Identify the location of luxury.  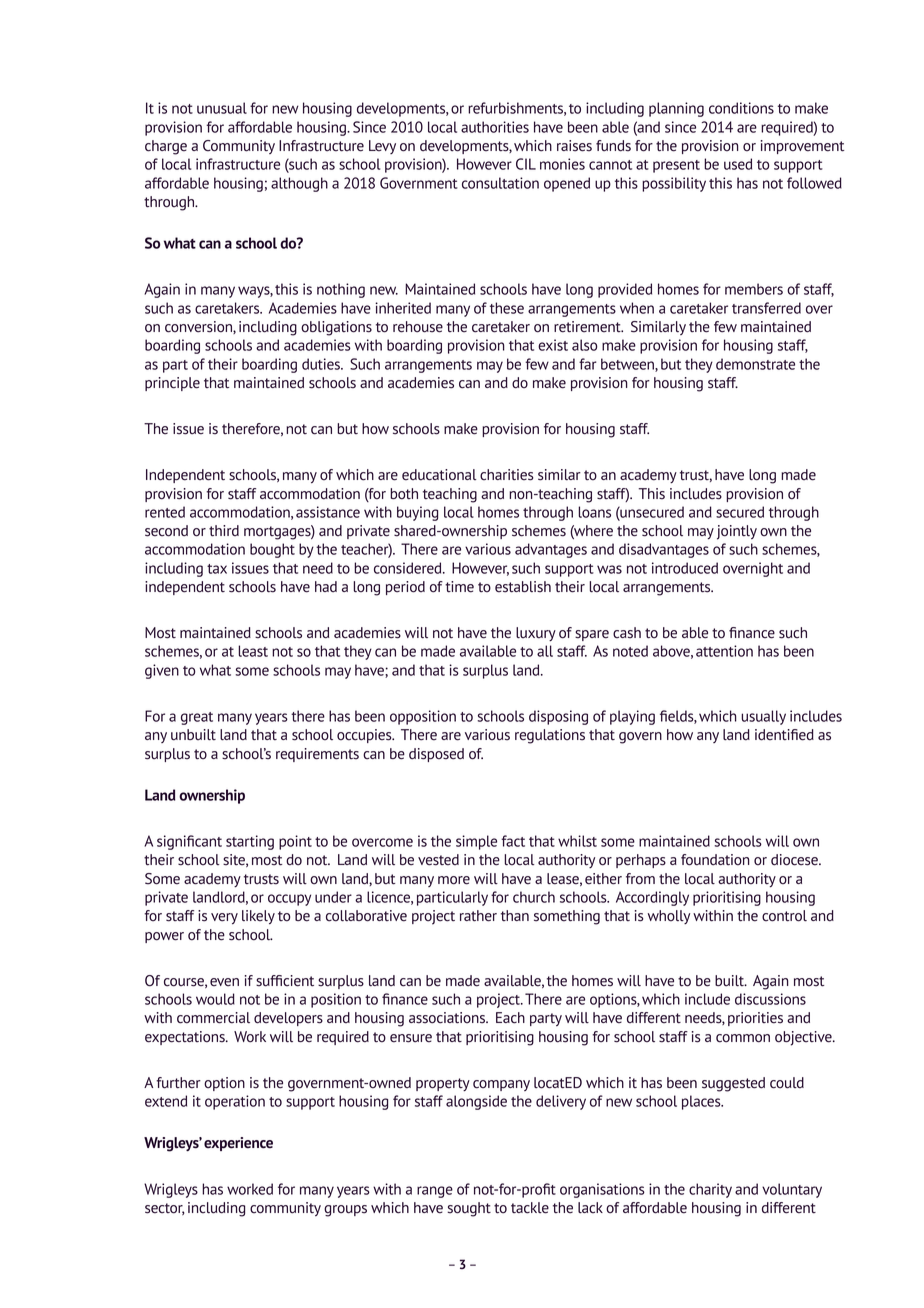
(536, 634).
